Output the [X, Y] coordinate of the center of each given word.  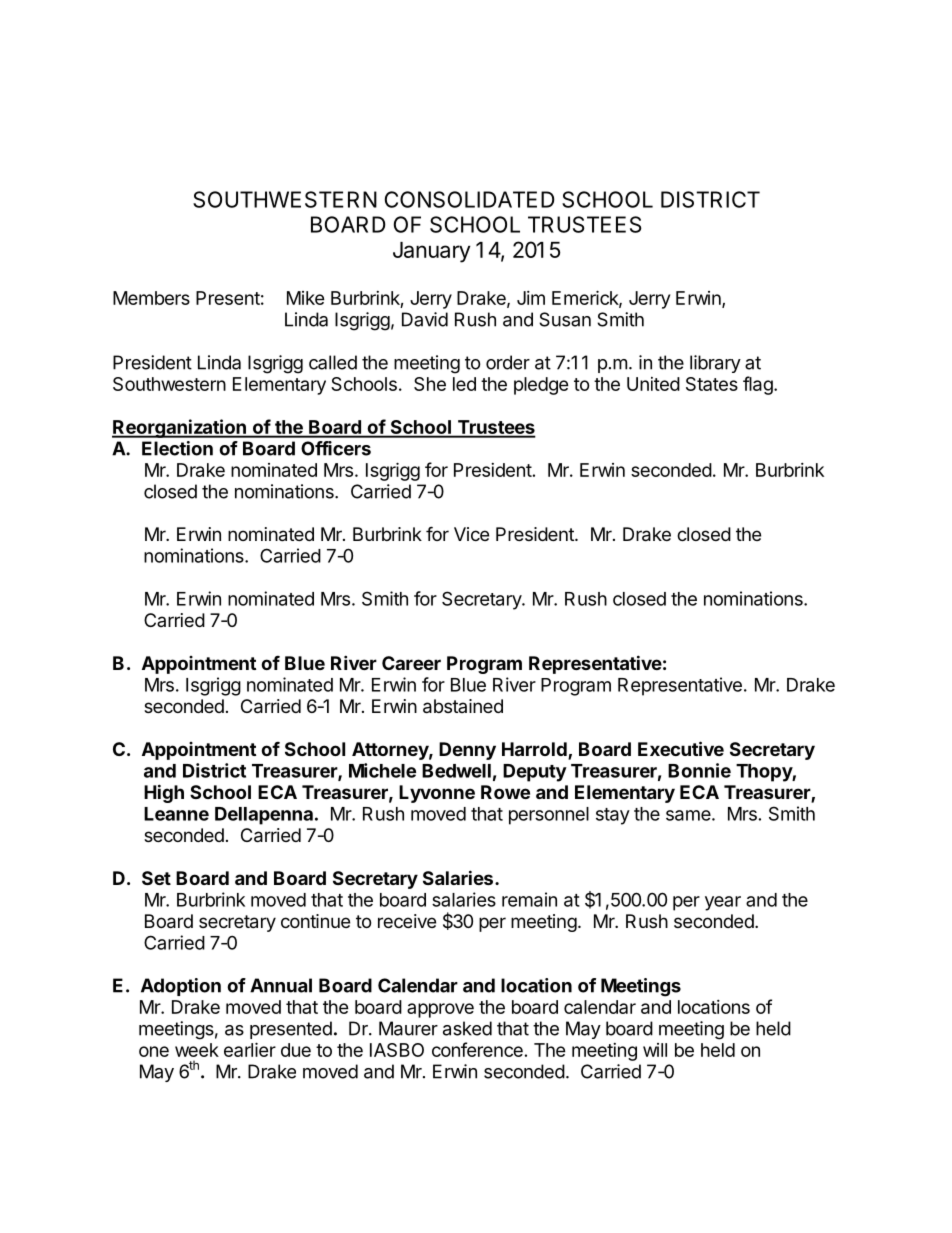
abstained [463, 706]
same [688, 815]
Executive [681, 748]
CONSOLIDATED [470, 199]
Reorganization [180, 428]
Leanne [176, 814]
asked [467, 1028]
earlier [250, 1049]
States [712, 384]
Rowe [505, 792]
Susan [565, 319]
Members [151, 298]
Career [411, 663]
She [430, 384]
